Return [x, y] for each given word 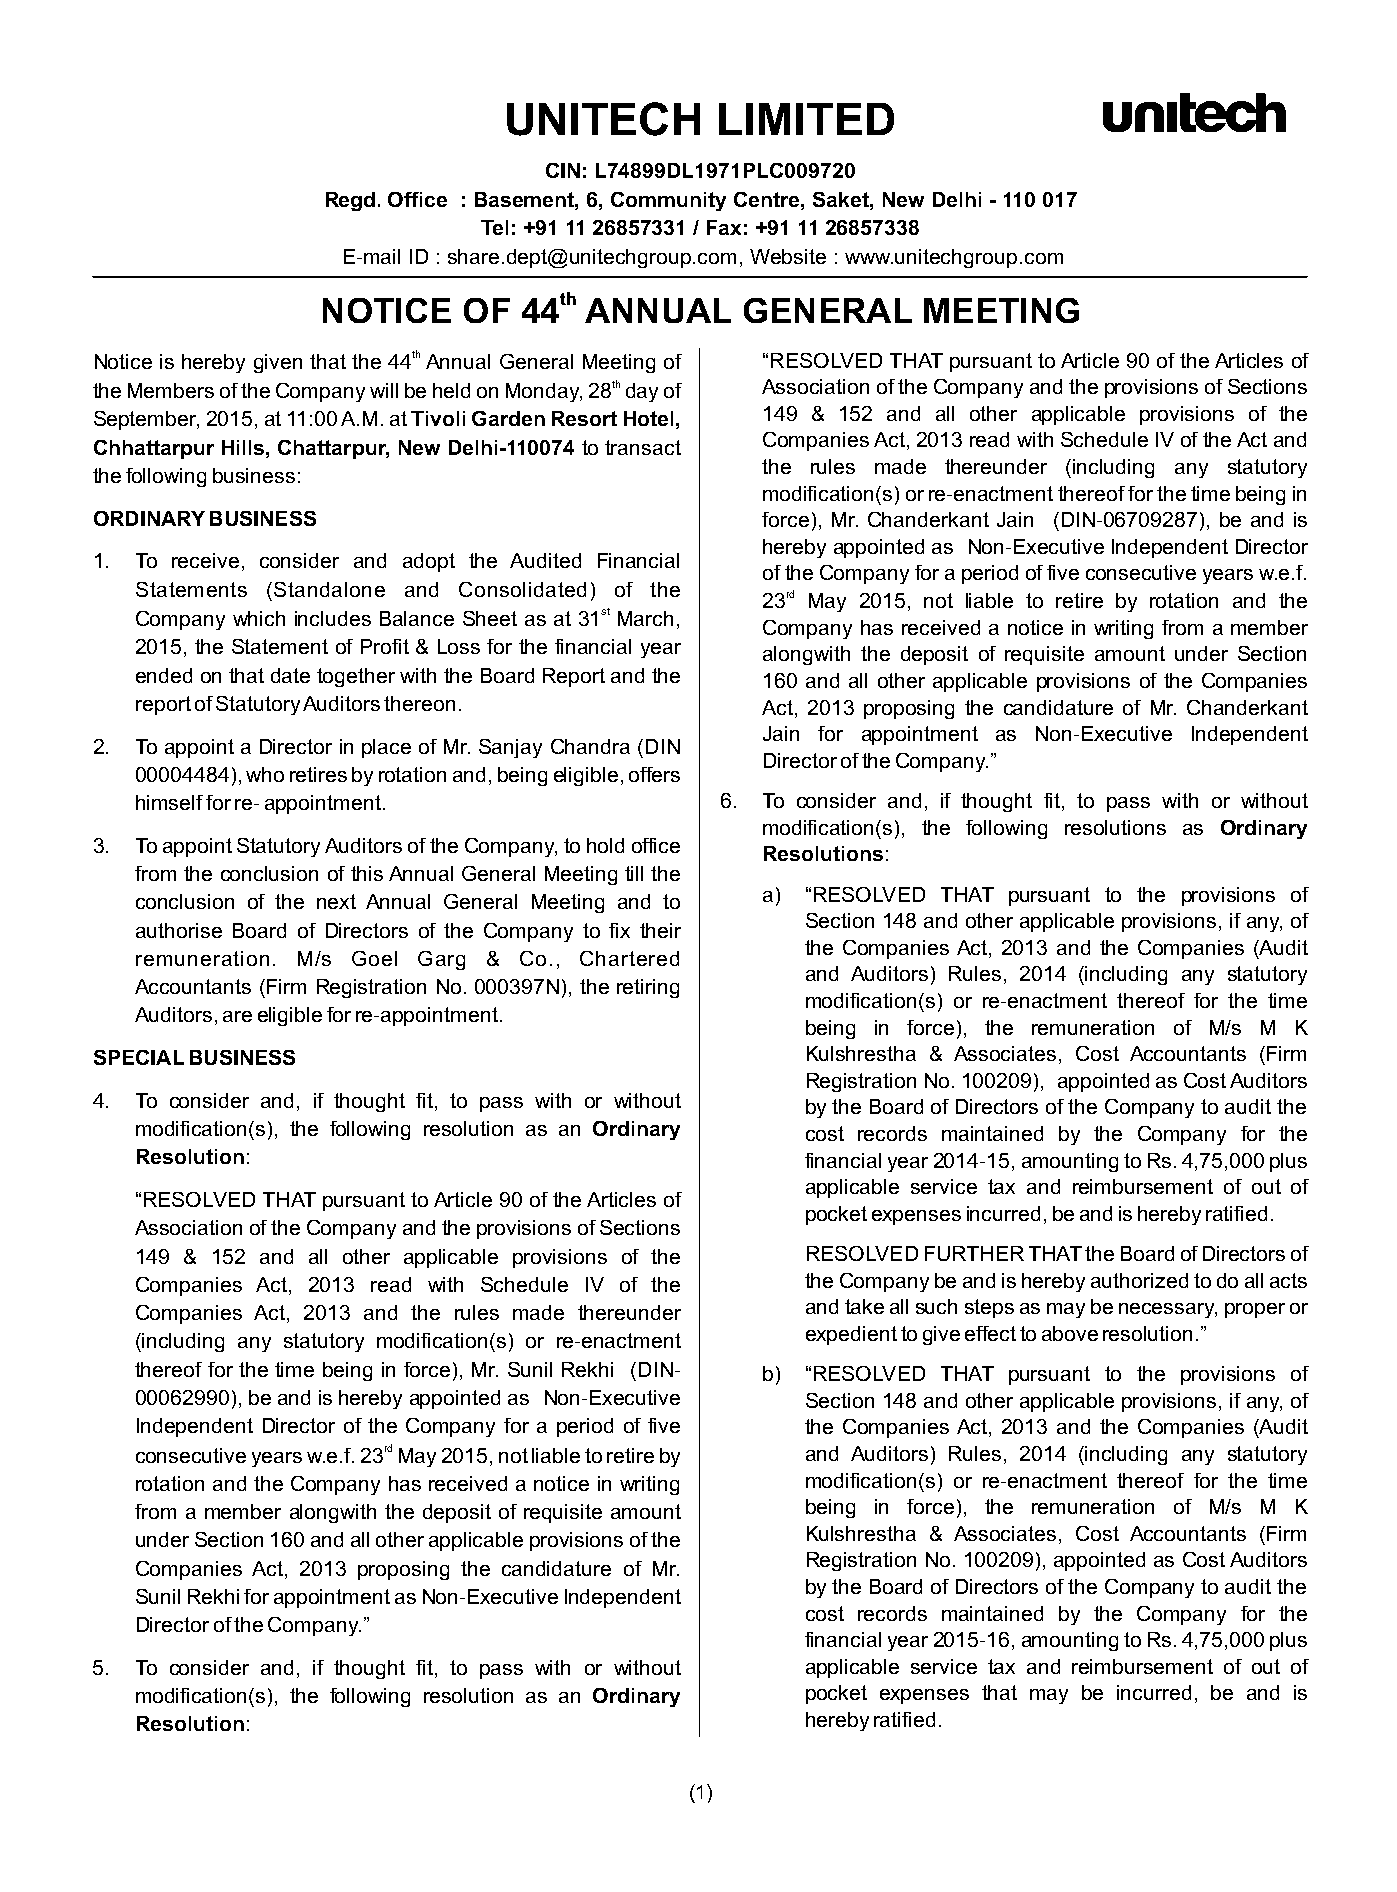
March [645, 618]
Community [668, 201]
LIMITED [806, 119]
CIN [563, 170]
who [265, 774]
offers [654, 774]
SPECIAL [139, 1057]
